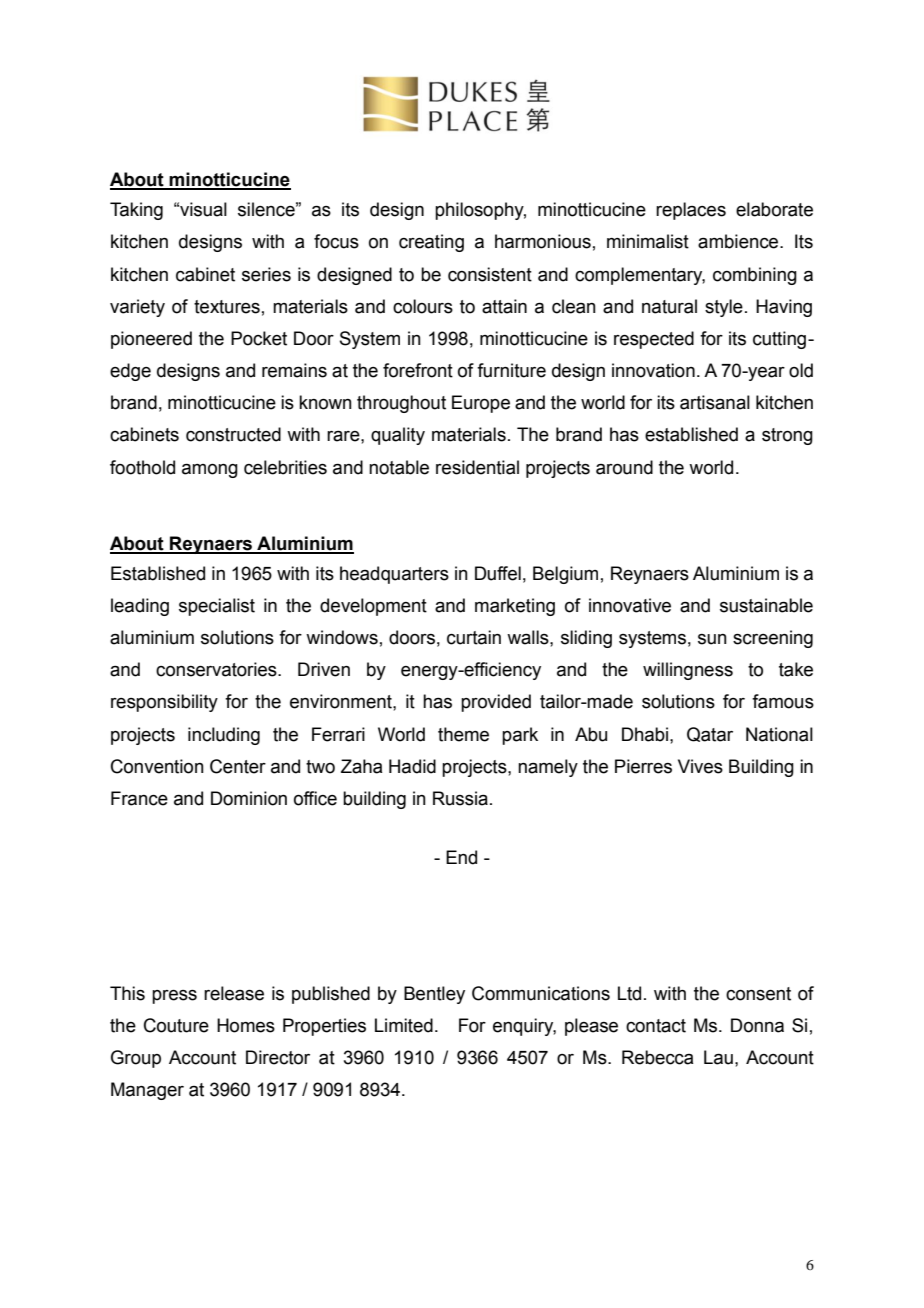  Describe the element at coordinates (249, 798) in the page. I see `Dominion` at that location.
